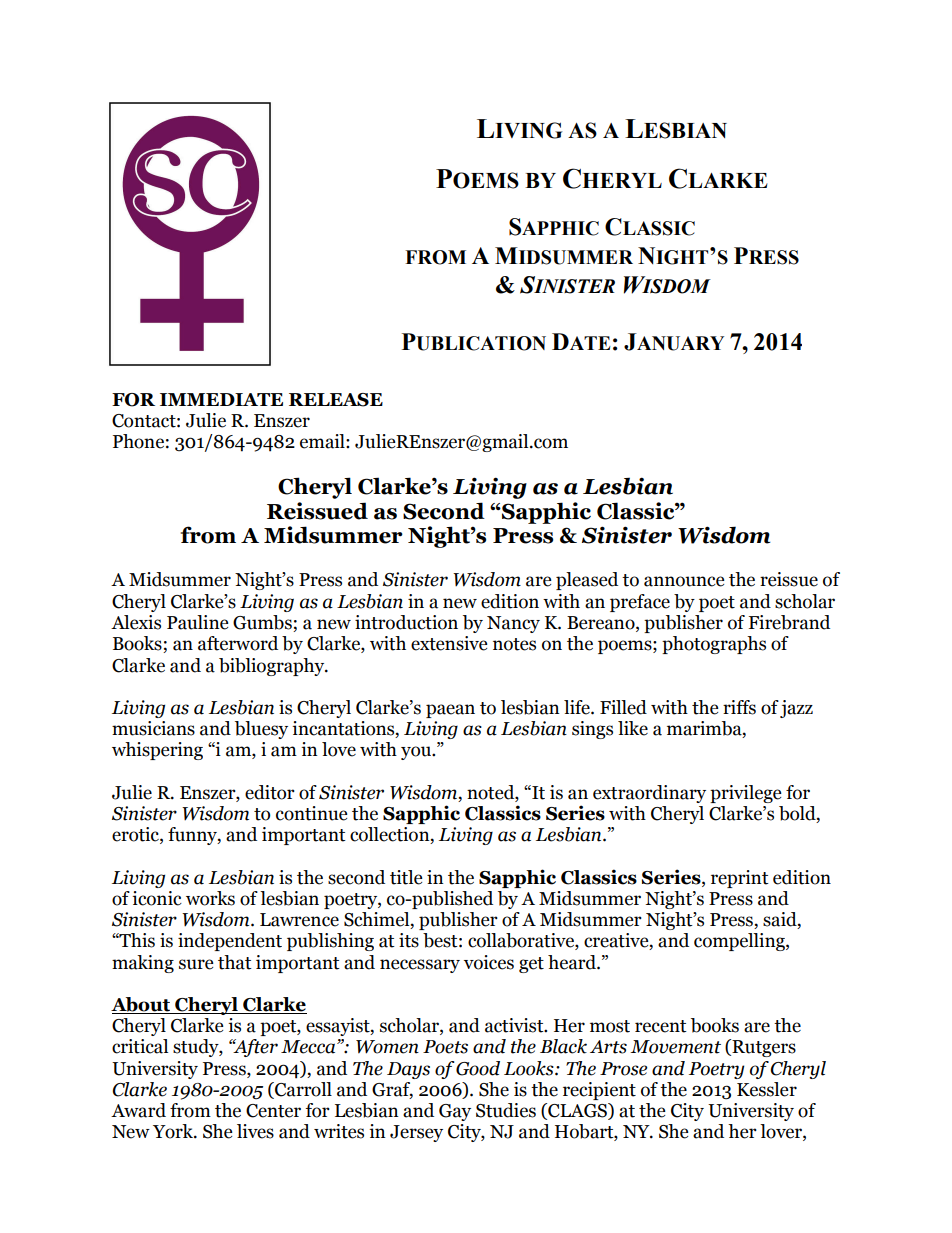 The height and width of the screenshot is (1233, 952). What do you see at coordinates (255, 1131) in the screenshot?
I see `lives` at bounding box center [255, 1131].
